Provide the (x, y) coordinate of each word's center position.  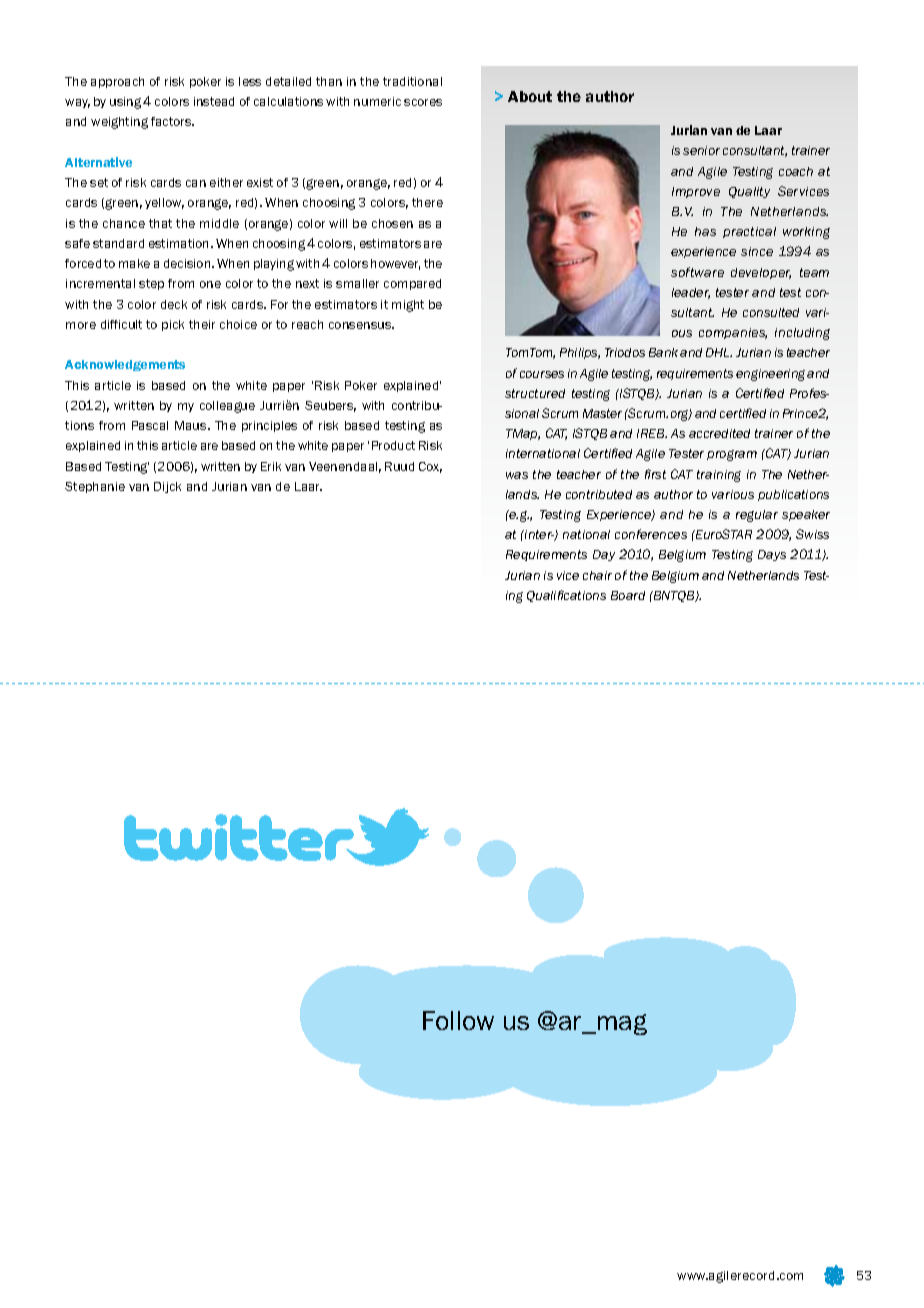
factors (172, 121)
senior (701, 150)
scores (423, 102)
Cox (430, 467)
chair (597, 575)
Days (772, 555)
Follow (458, 1020)
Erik (271, 466)
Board (628, 595)
